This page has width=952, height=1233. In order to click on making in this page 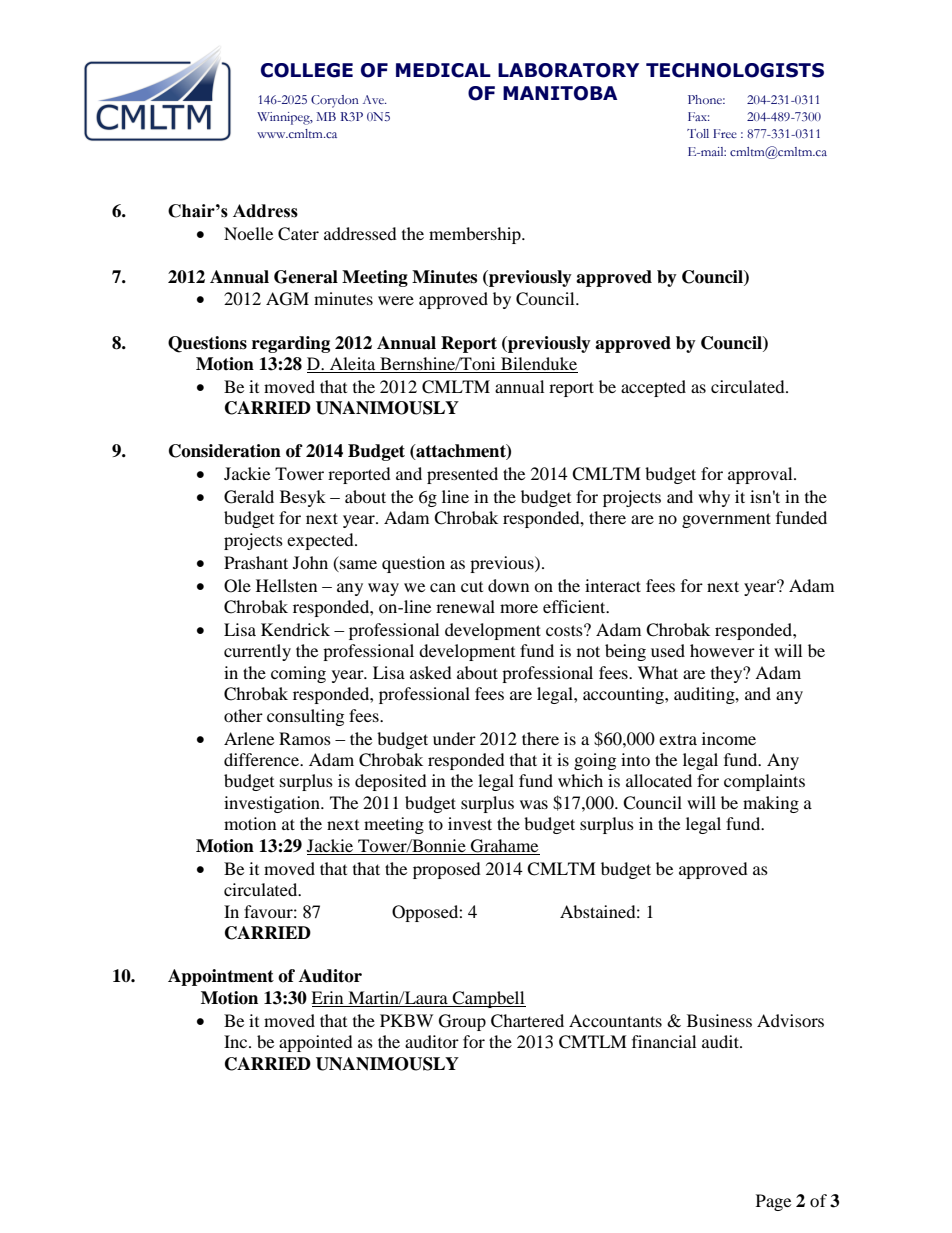, I will do `click(771, 804)`.
